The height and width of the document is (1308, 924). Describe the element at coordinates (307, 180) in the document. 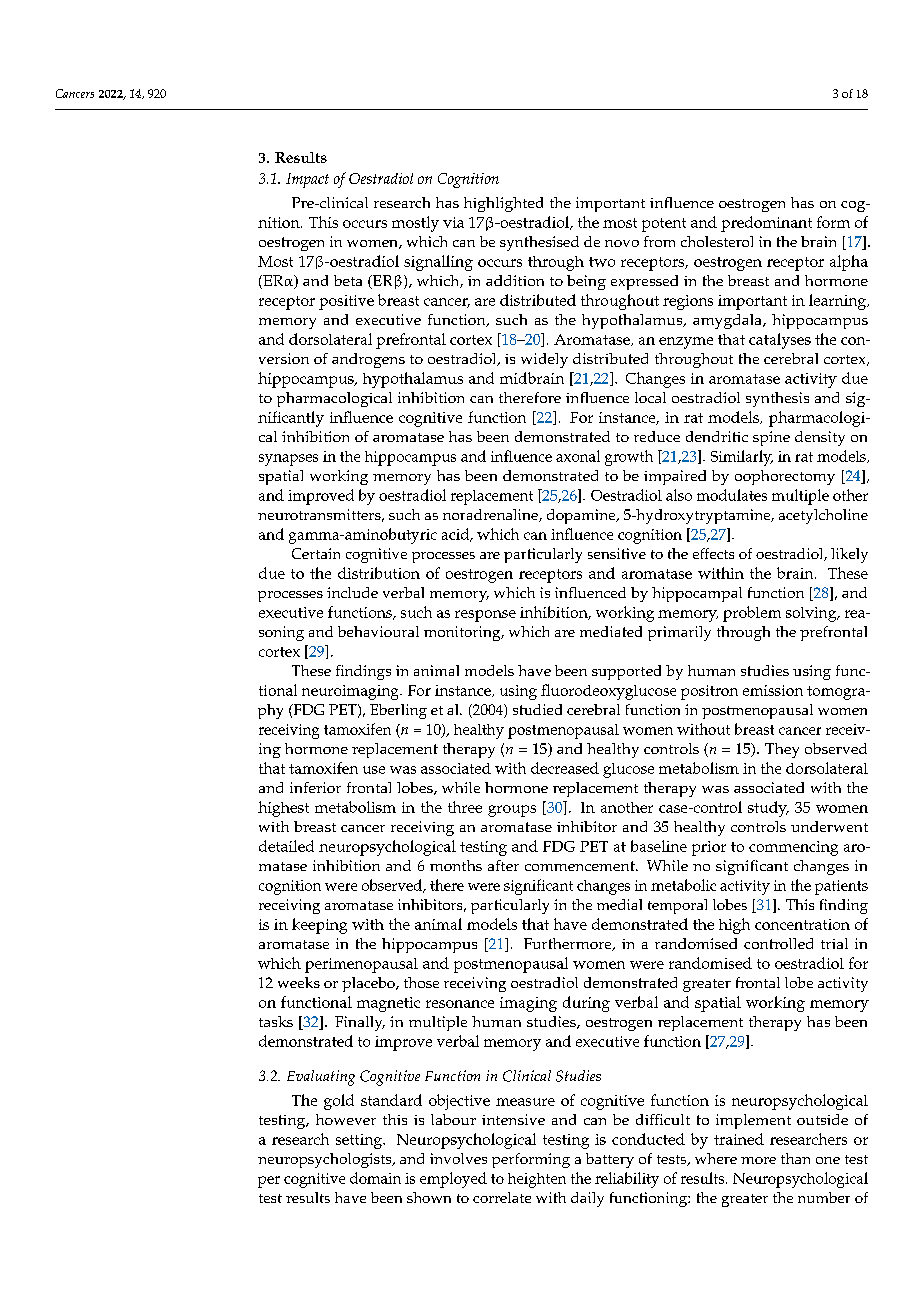

I see `Impact` at that location.
